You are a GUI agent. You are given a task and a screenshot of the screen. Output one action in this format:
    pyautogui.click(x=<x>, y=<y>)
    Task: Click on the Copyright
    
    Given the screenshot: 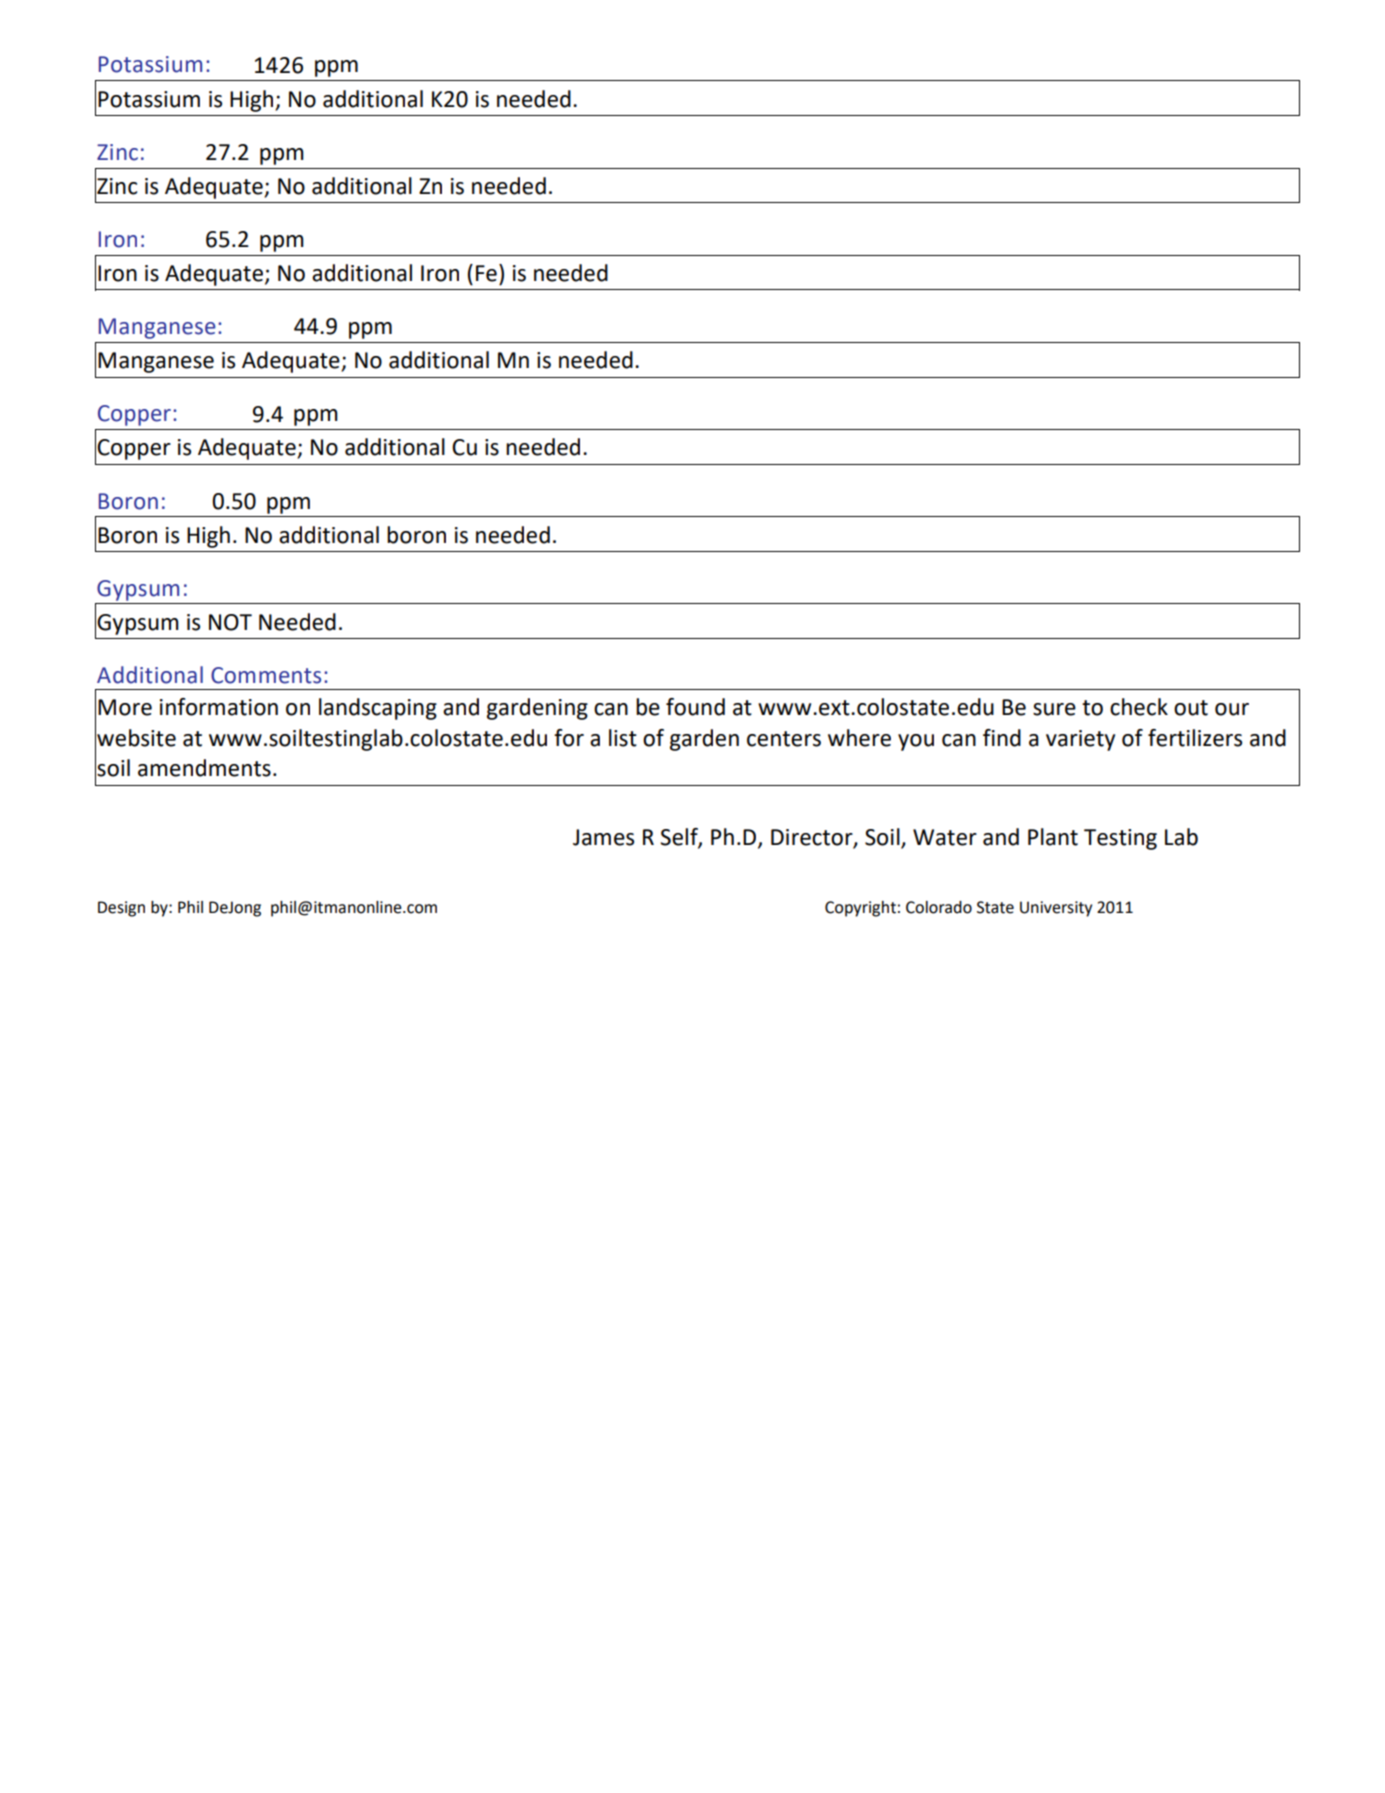 What is the action you would take?
    pyautogui.click(x=860, y=909)
